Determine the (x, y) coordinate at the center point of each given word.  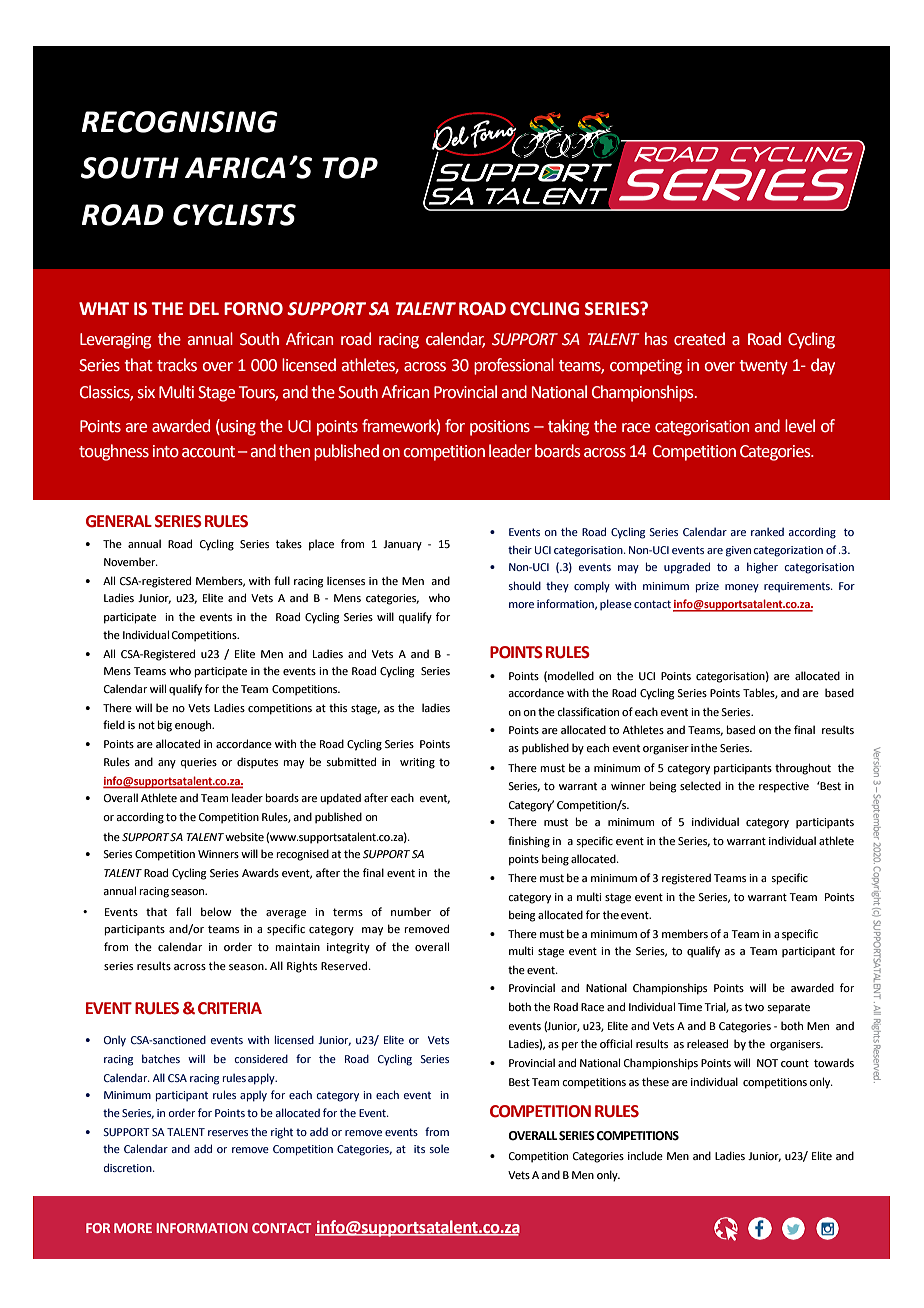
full (282, 580)
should (525, 585)
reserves (228, 1133)
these (655, 1081)
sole (439, 1149)
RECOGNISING (180, 122)
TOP (350, 168)
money (742, 588)
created (699, 339)
